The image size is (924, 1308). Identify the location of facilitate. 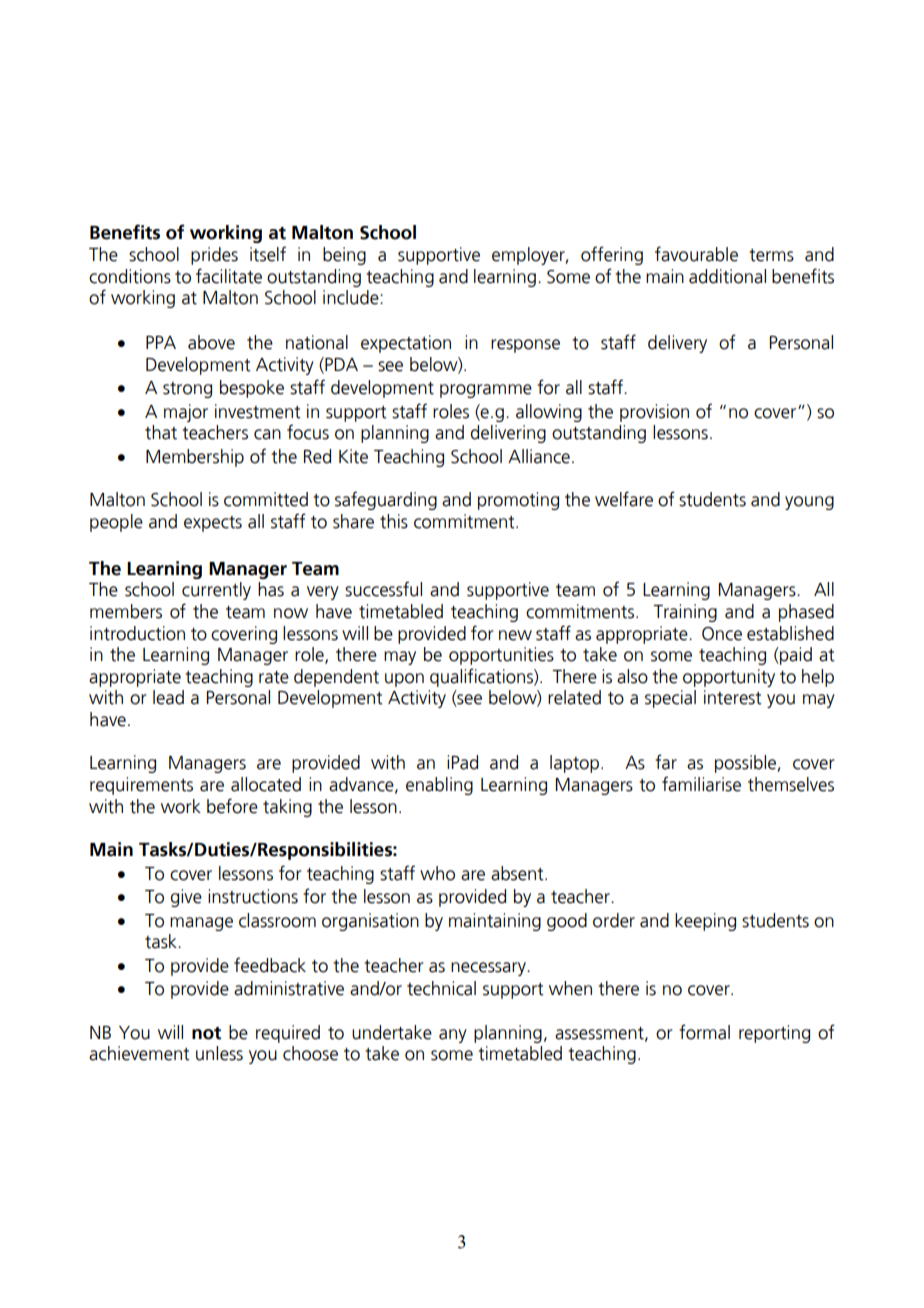
(229, 276).
